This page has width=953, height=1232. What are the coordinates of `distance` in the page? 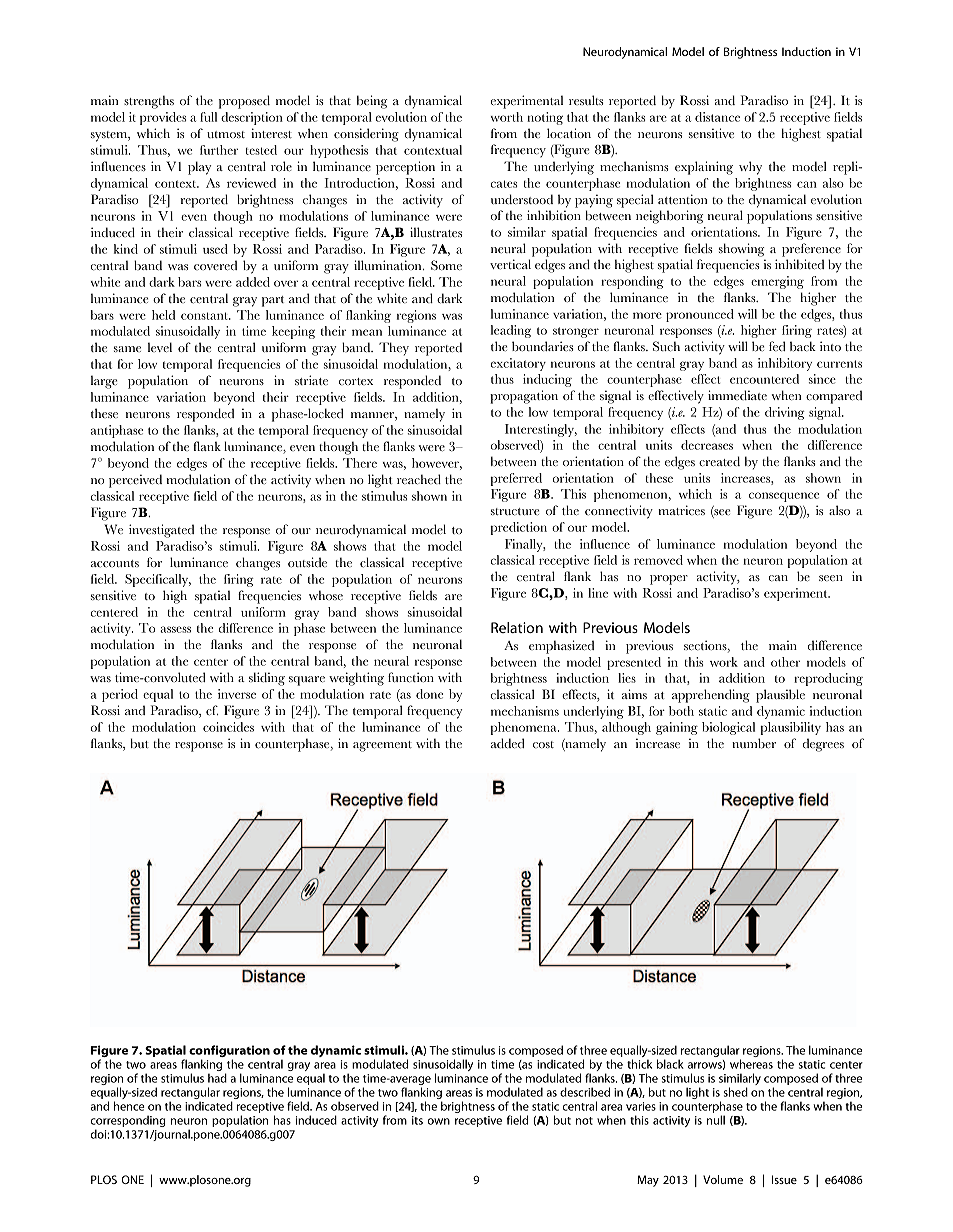 It's located at (717, 117).
